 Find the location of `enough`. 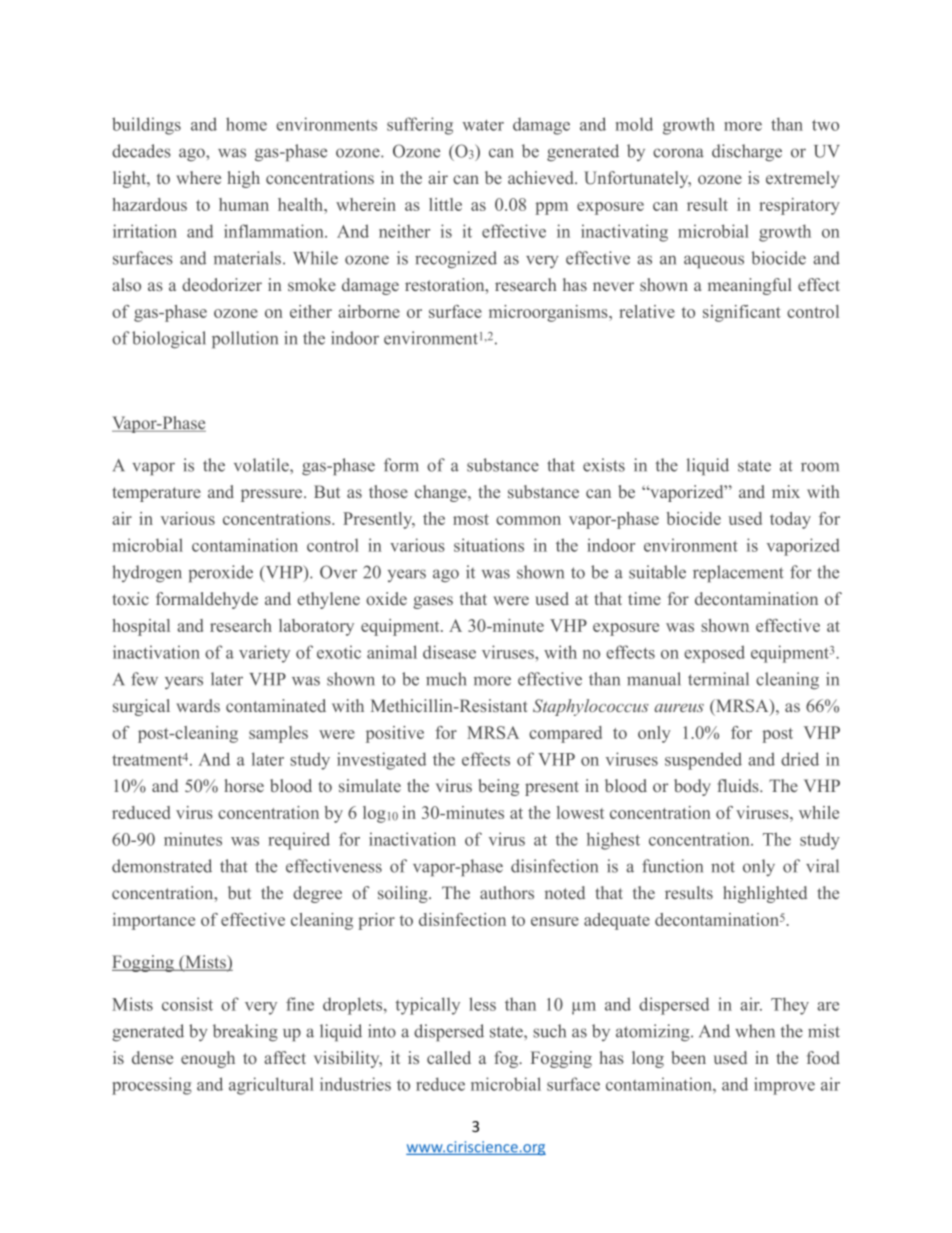

enough is located at coordinates (208, 1059).
